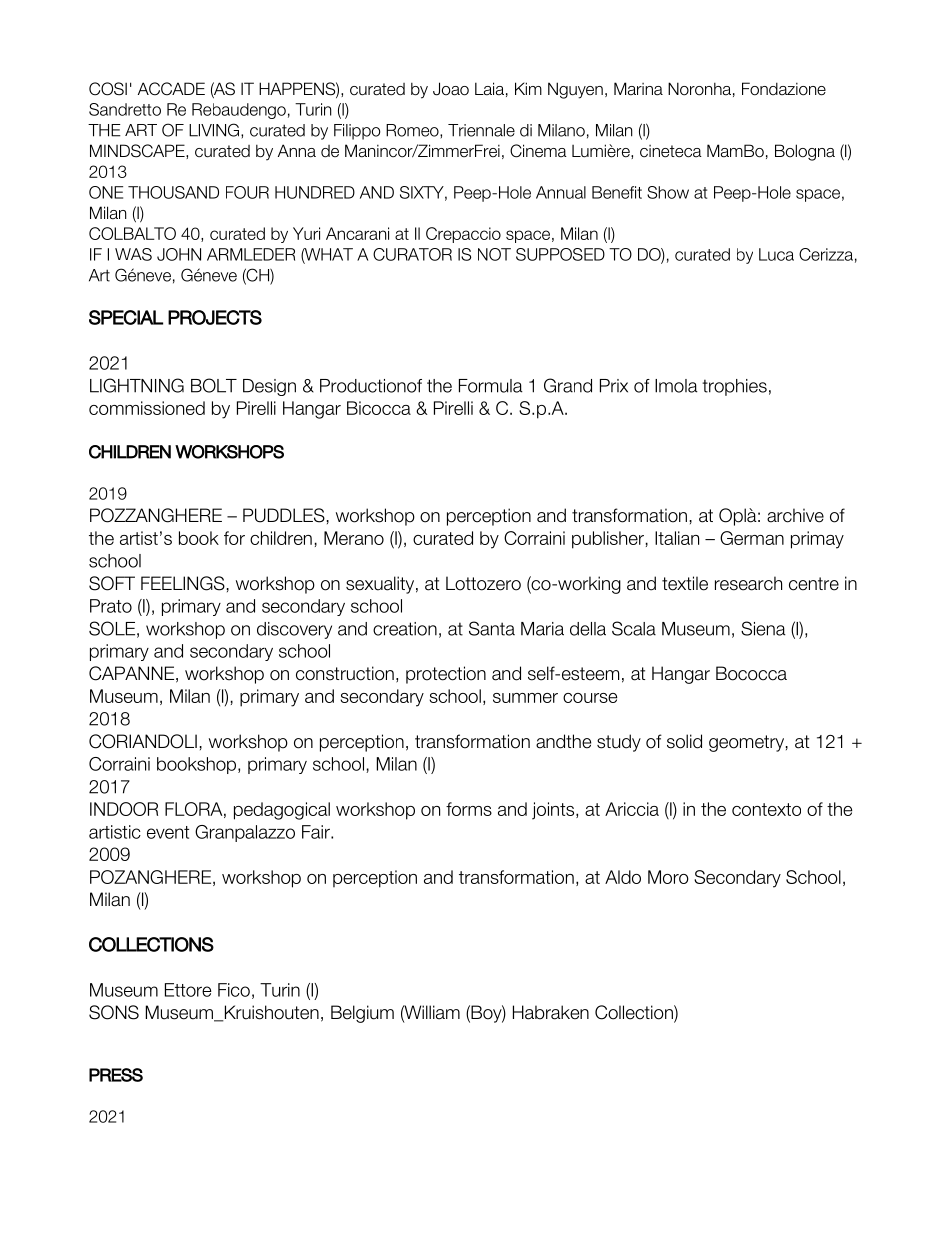 The image size is (952, 1233). I want to click on Belgium, so click(362, 1014).
